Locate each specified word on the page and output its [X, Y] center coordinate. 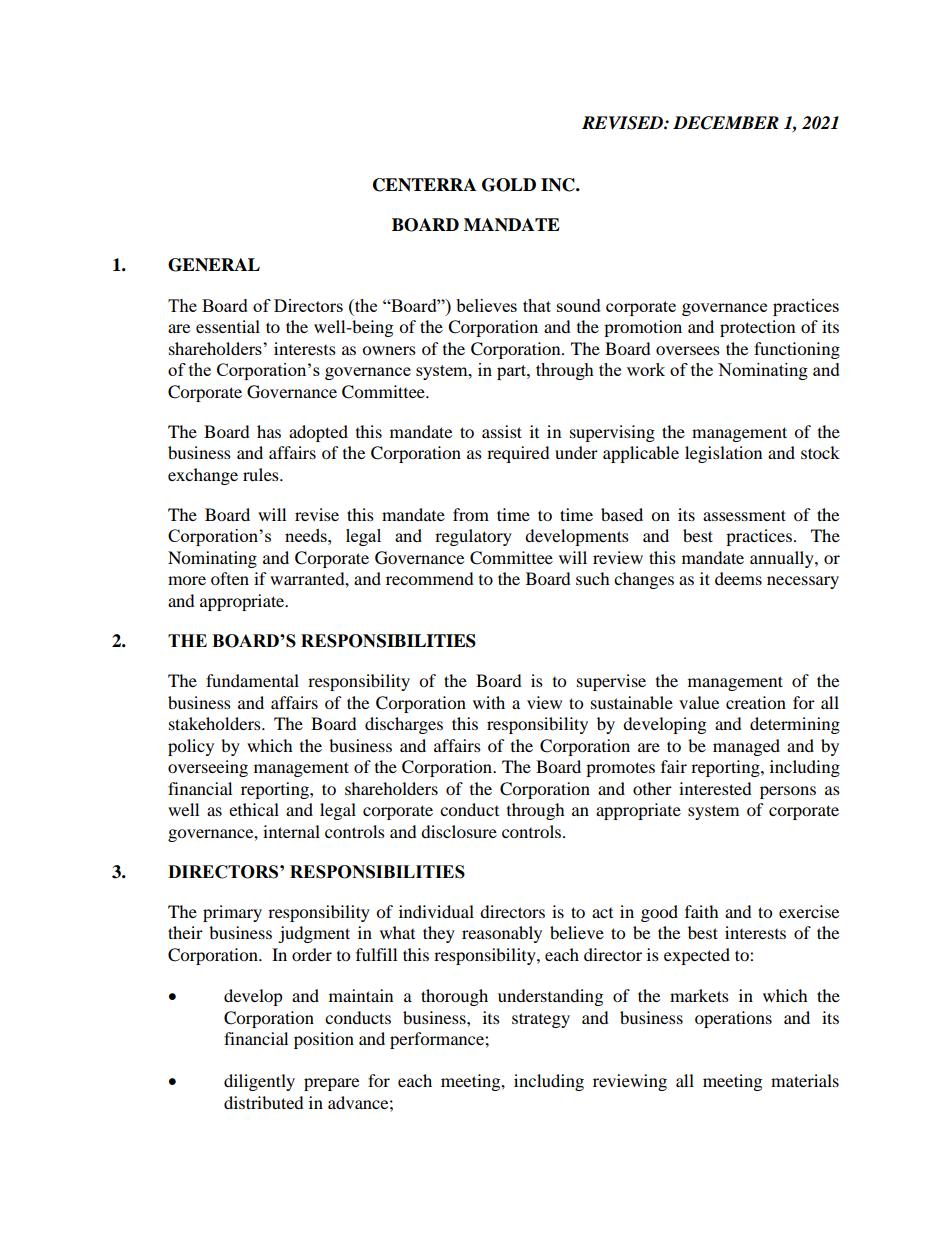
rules [262, 474]
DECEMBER [726, 123]
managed [746, 747]
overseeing [208, 768]
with [489, 702]
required [518, 454]
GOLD [509, 185]
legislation [723, 454]
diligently [259, 1082]
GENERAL [214, 265]
